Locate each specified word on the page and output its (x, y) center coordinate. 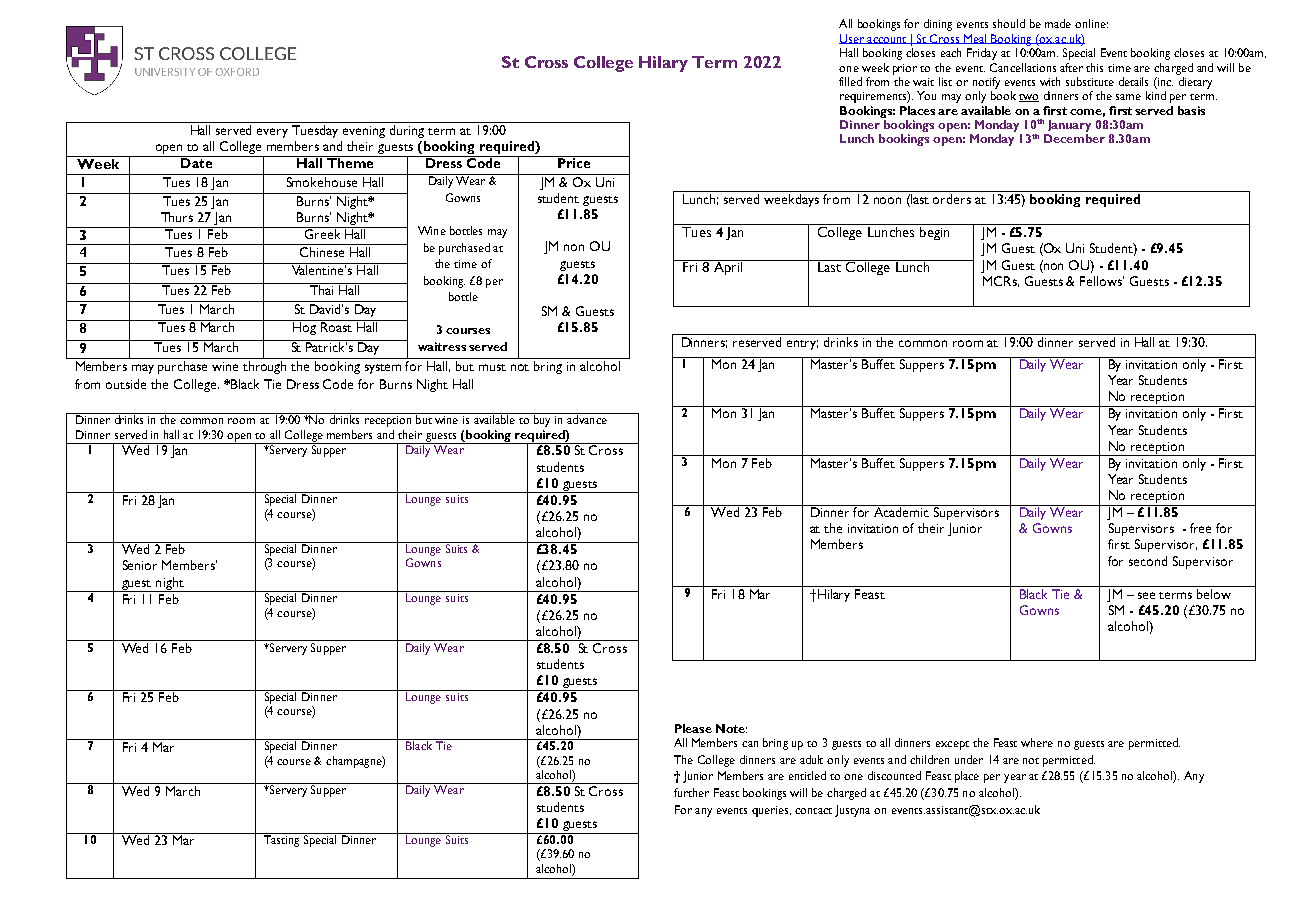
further (691, 792)
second (1148, 561)
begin (934, 233)
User (852, 39)
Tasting (281, 840)
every (272, 133)
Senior (140, 565)
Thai (322, 289)
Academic (902, 511)
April (728, 267)
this (1094, 67)
